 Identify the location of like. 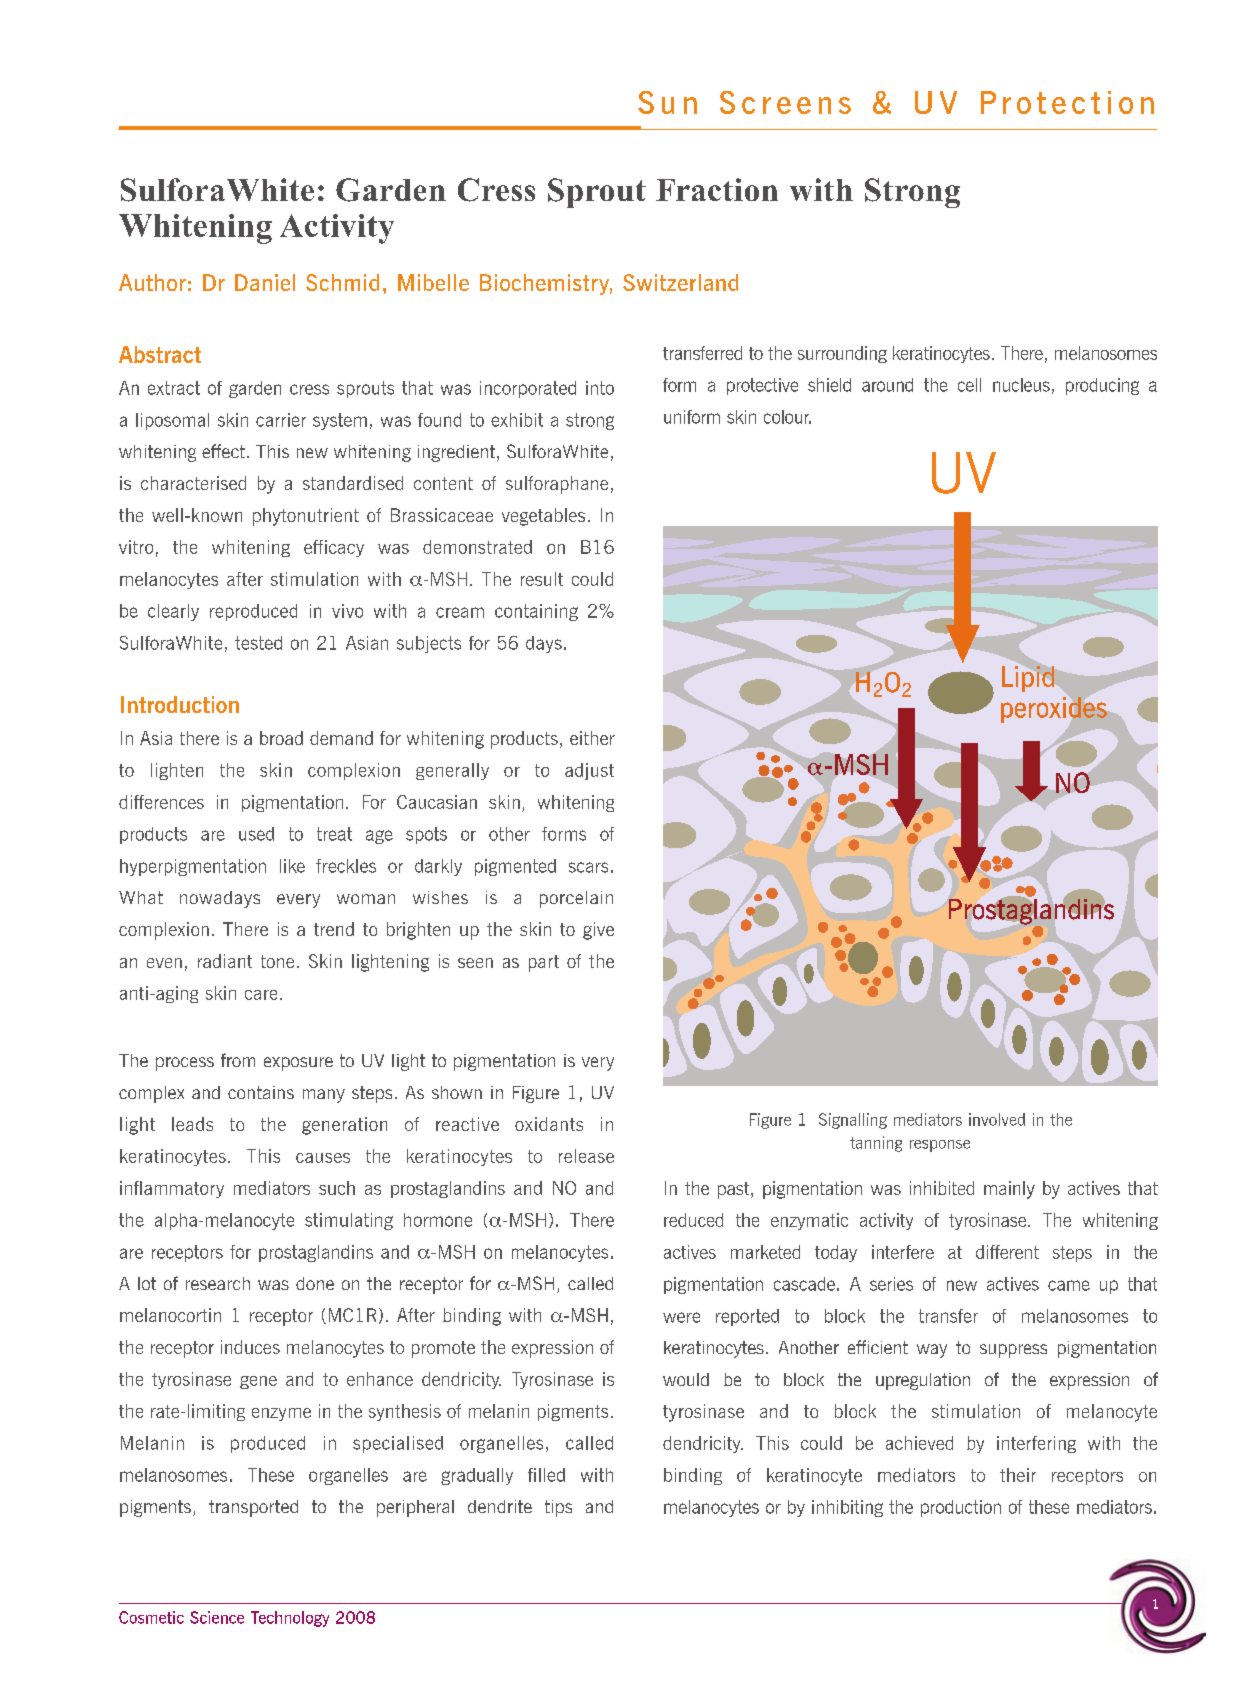
(292, 866).
